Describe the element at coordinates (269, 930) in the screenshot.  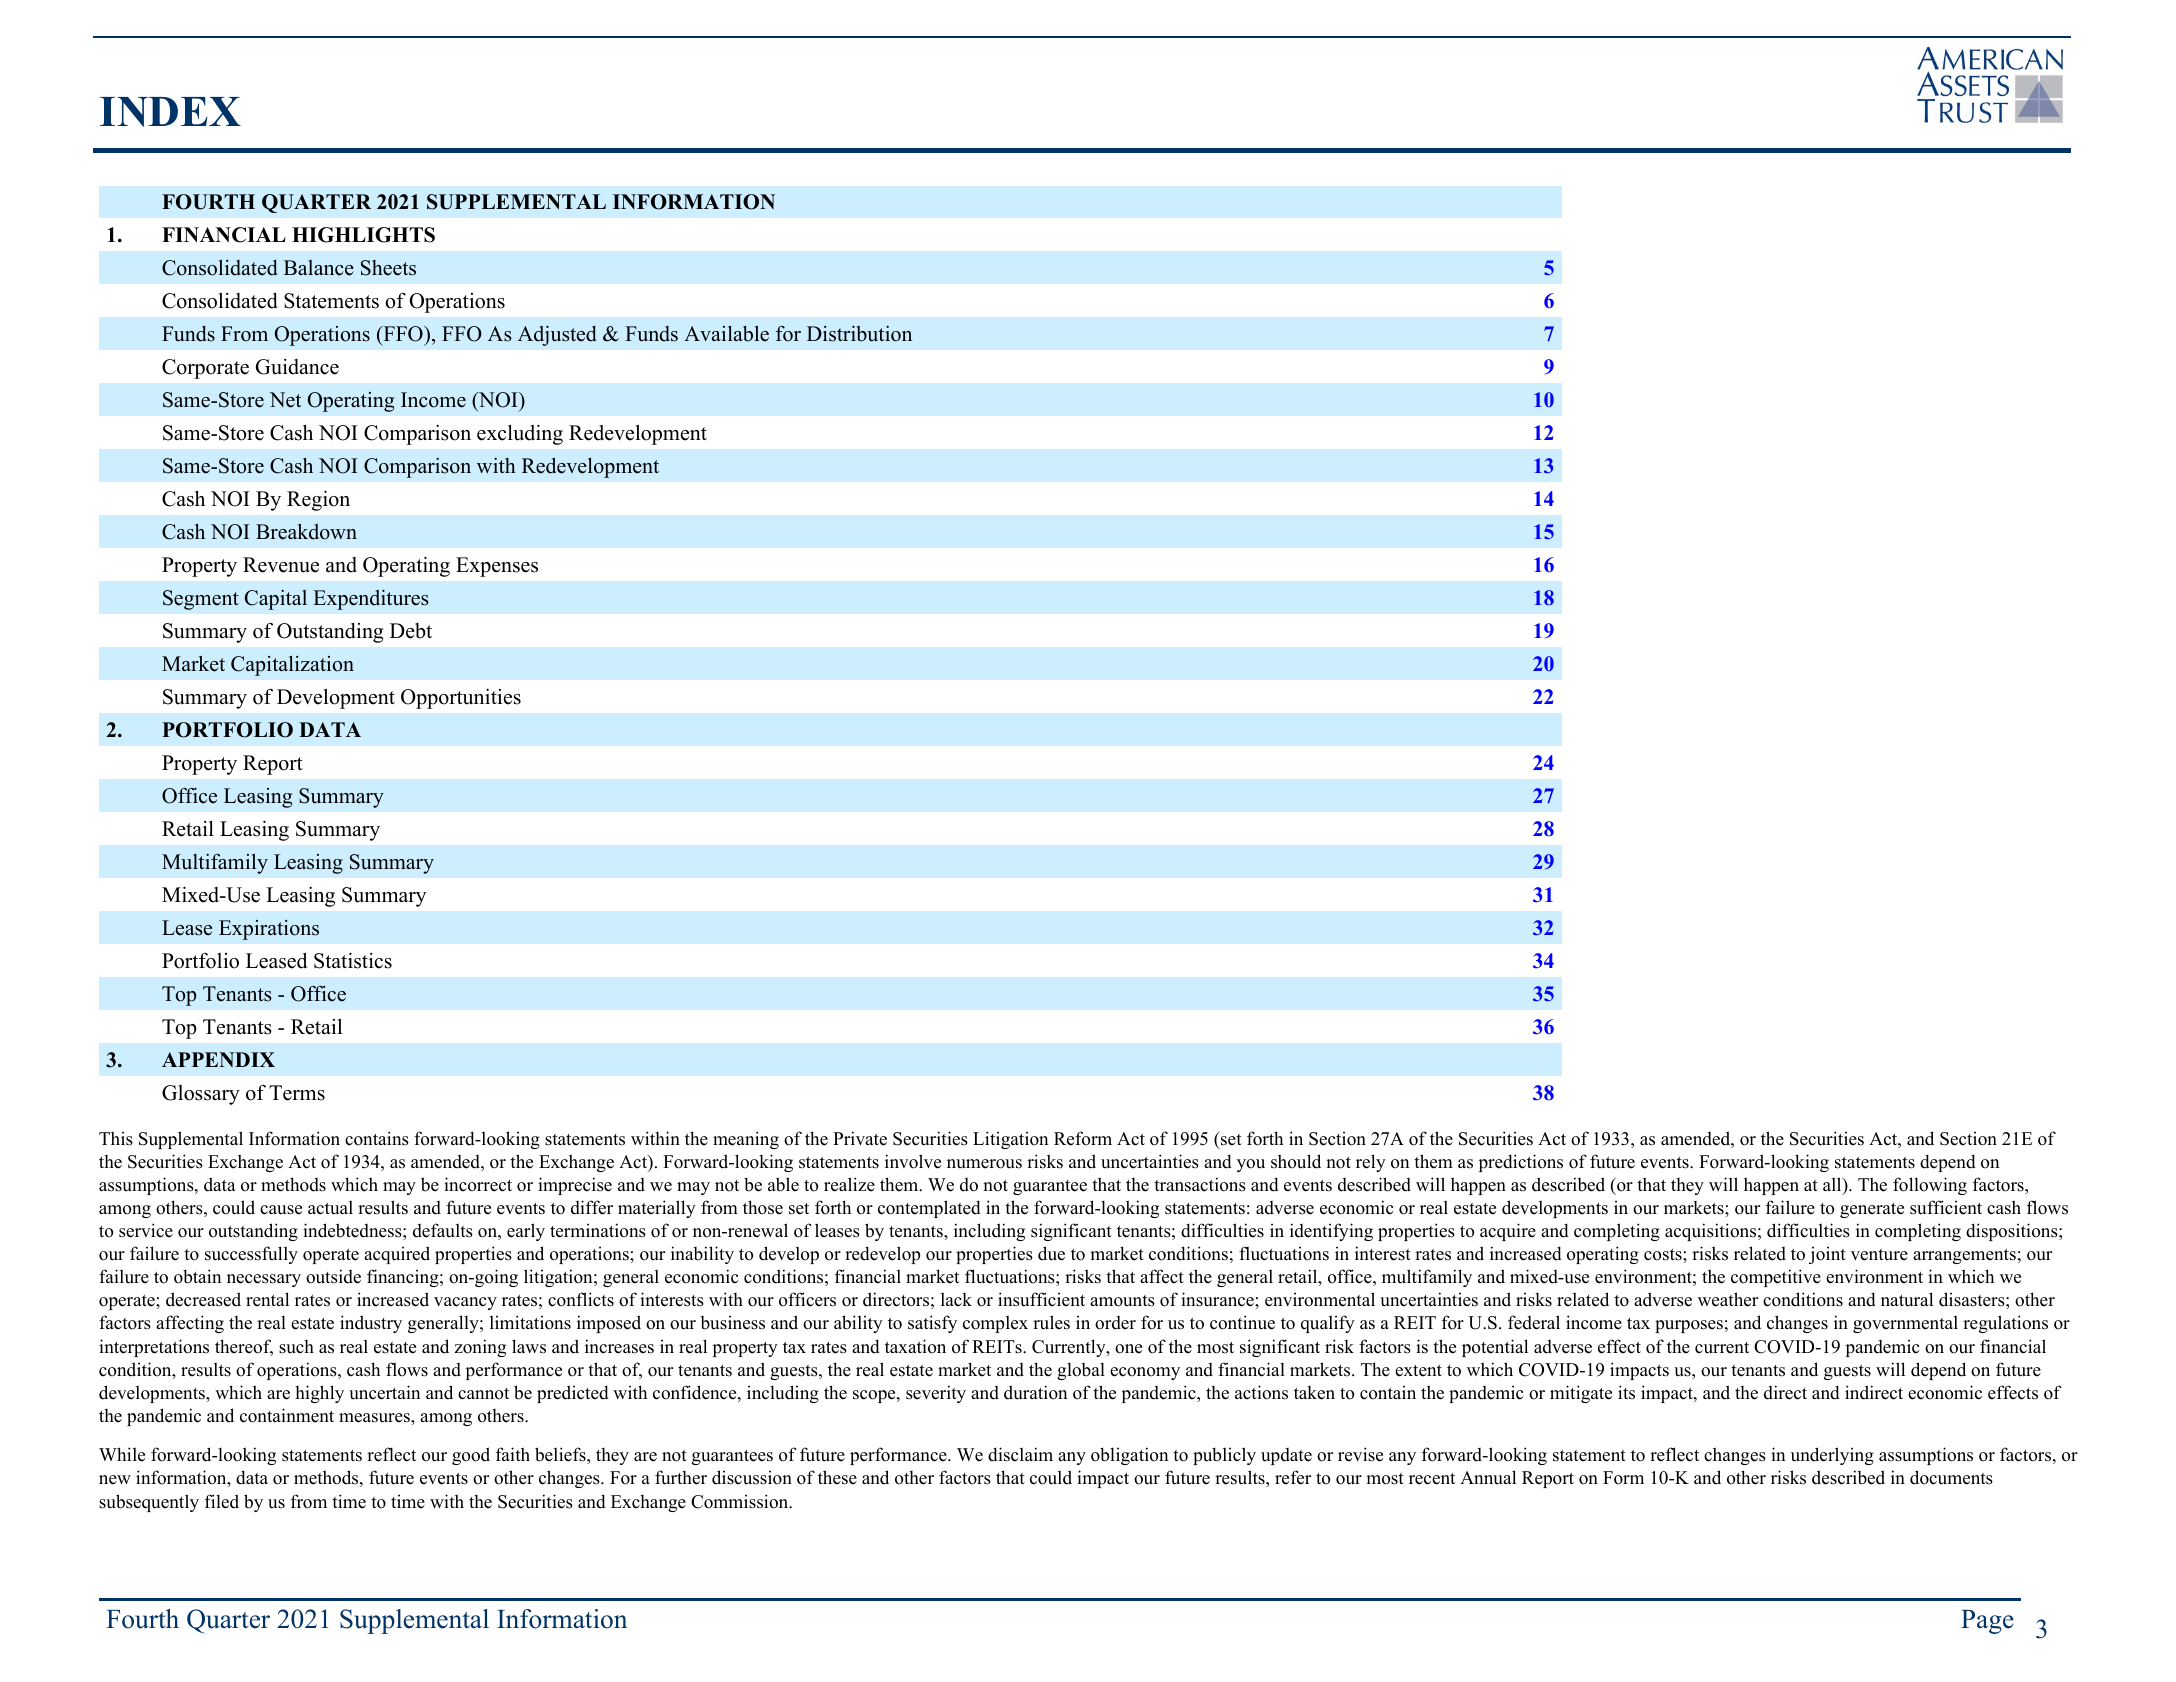
I see `Expirations` at that location.
